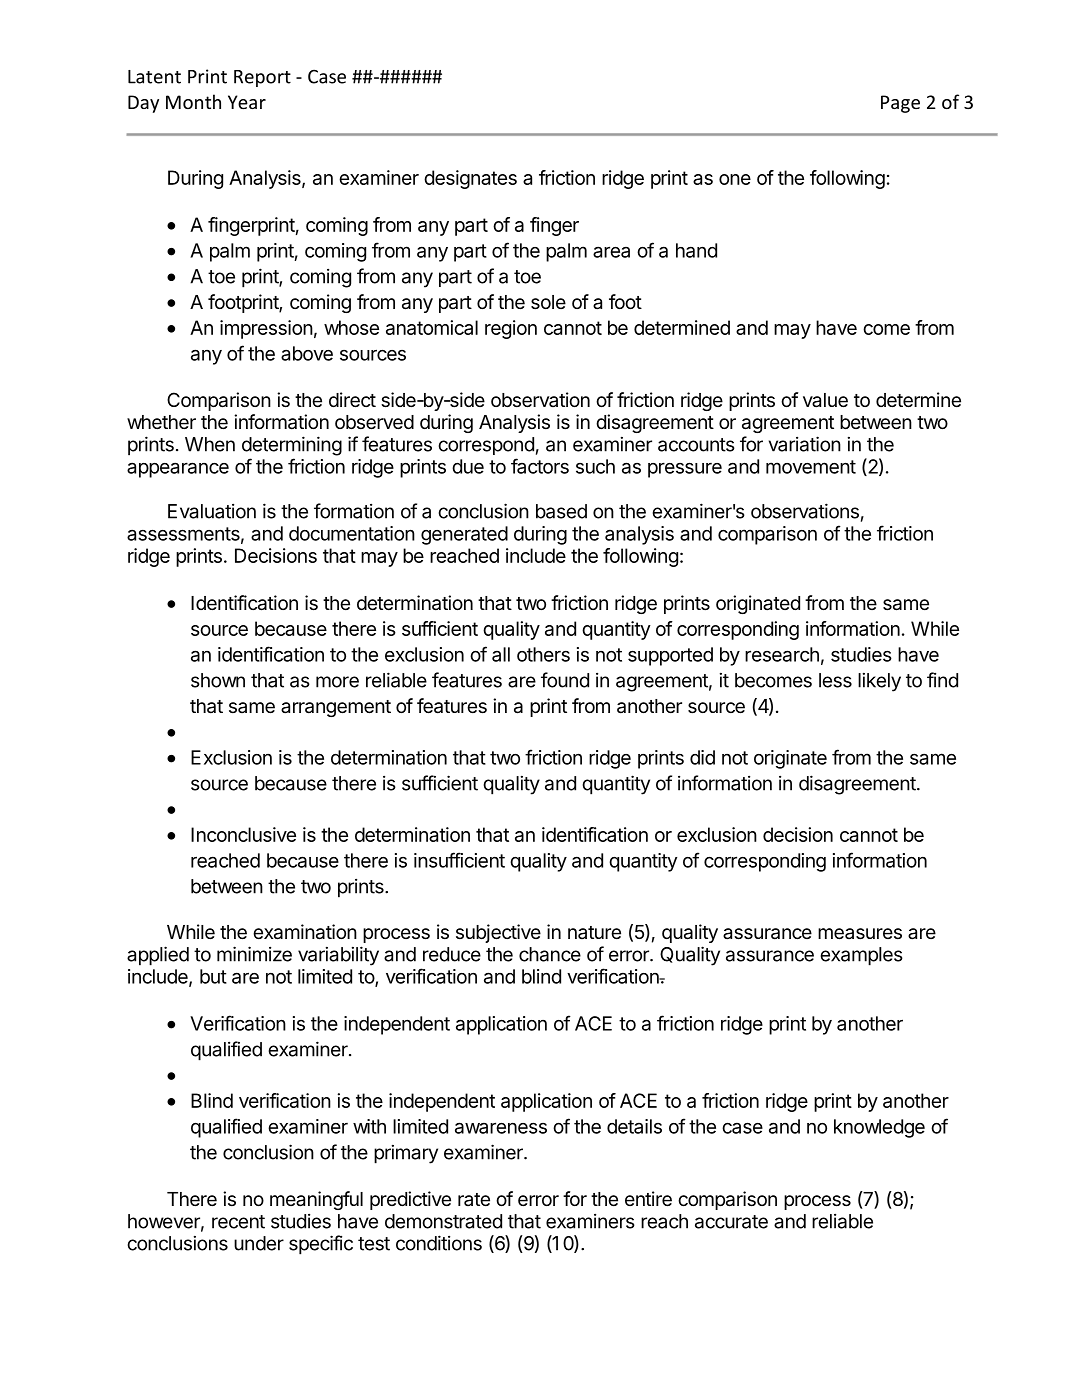 The width and height of the page is (1077, 1393). Describe the element at coordinates (900, 104) in the page. I see `Page` at that location.
